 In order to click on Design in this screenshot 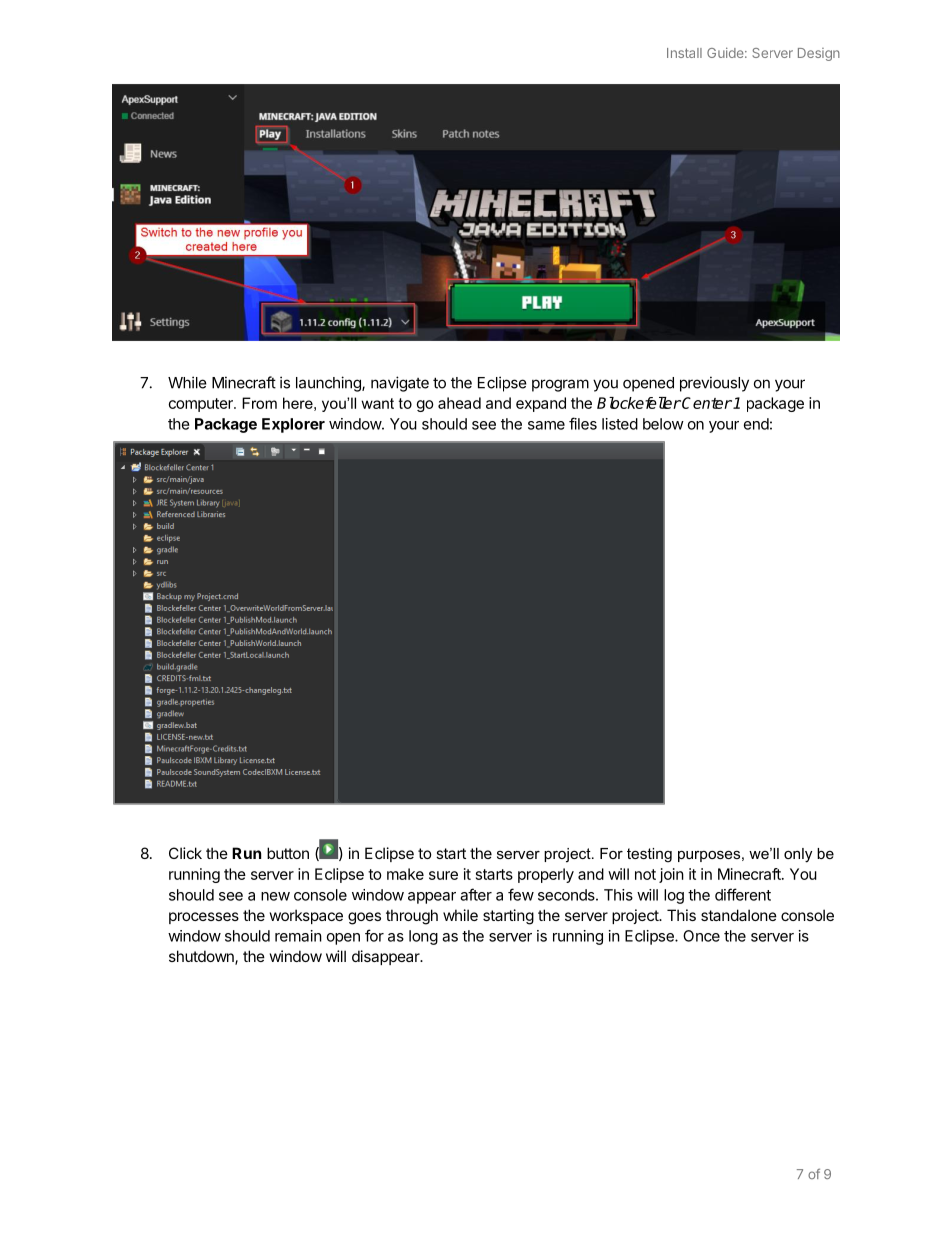, I will do `click(819, 54)`.
